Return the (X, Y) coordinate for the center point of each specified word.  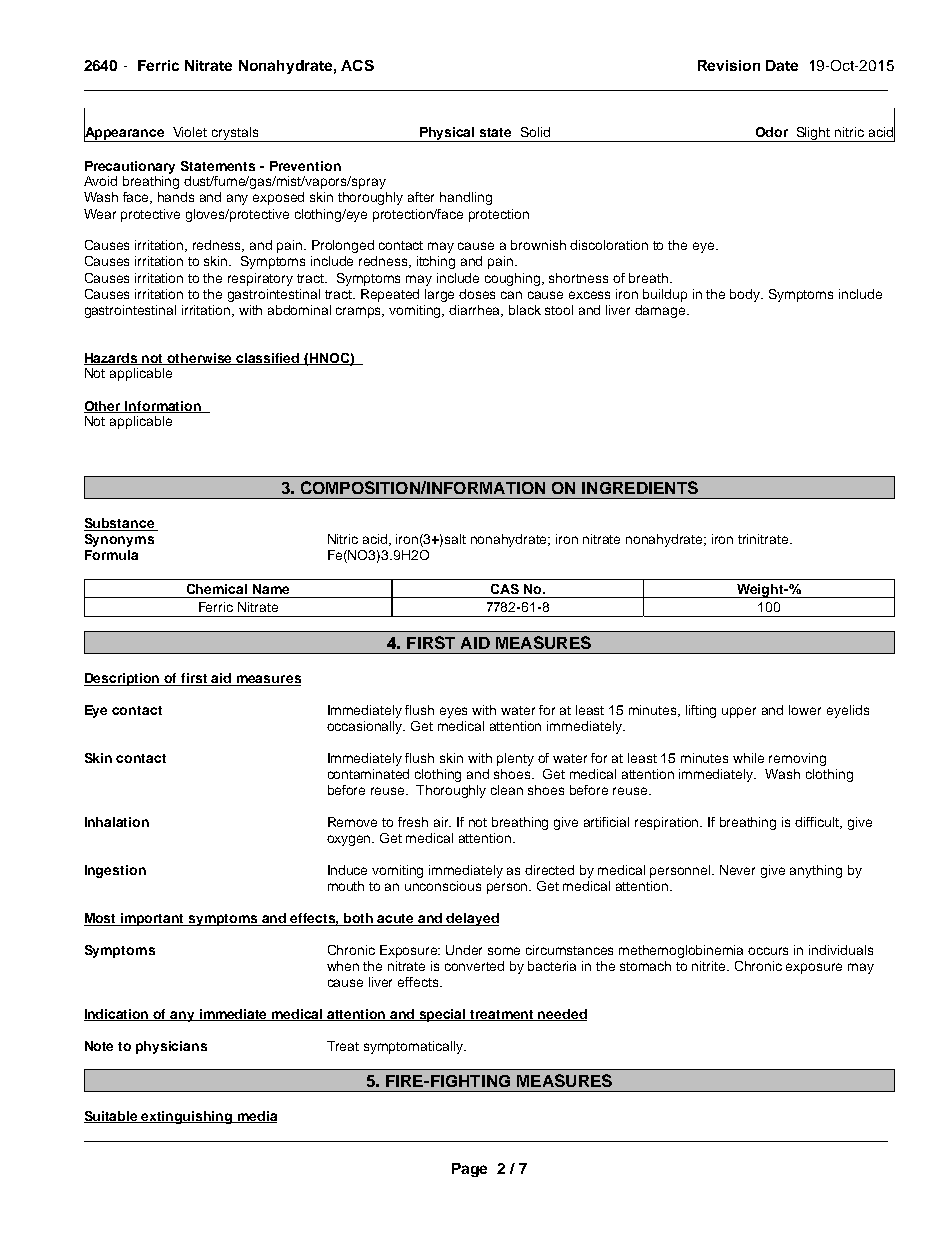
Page (469, 1170)
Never (737, 870)
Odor (772, 132)
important (153, 919)
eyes (453, 712)
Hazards (112, 359)
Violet (190, 132)
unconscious (443, 886)
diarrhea (476, 311)
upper (739, 712)
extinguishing (187, 1117)
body (746, 295)
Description (123, 679)
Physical (448, 134)
